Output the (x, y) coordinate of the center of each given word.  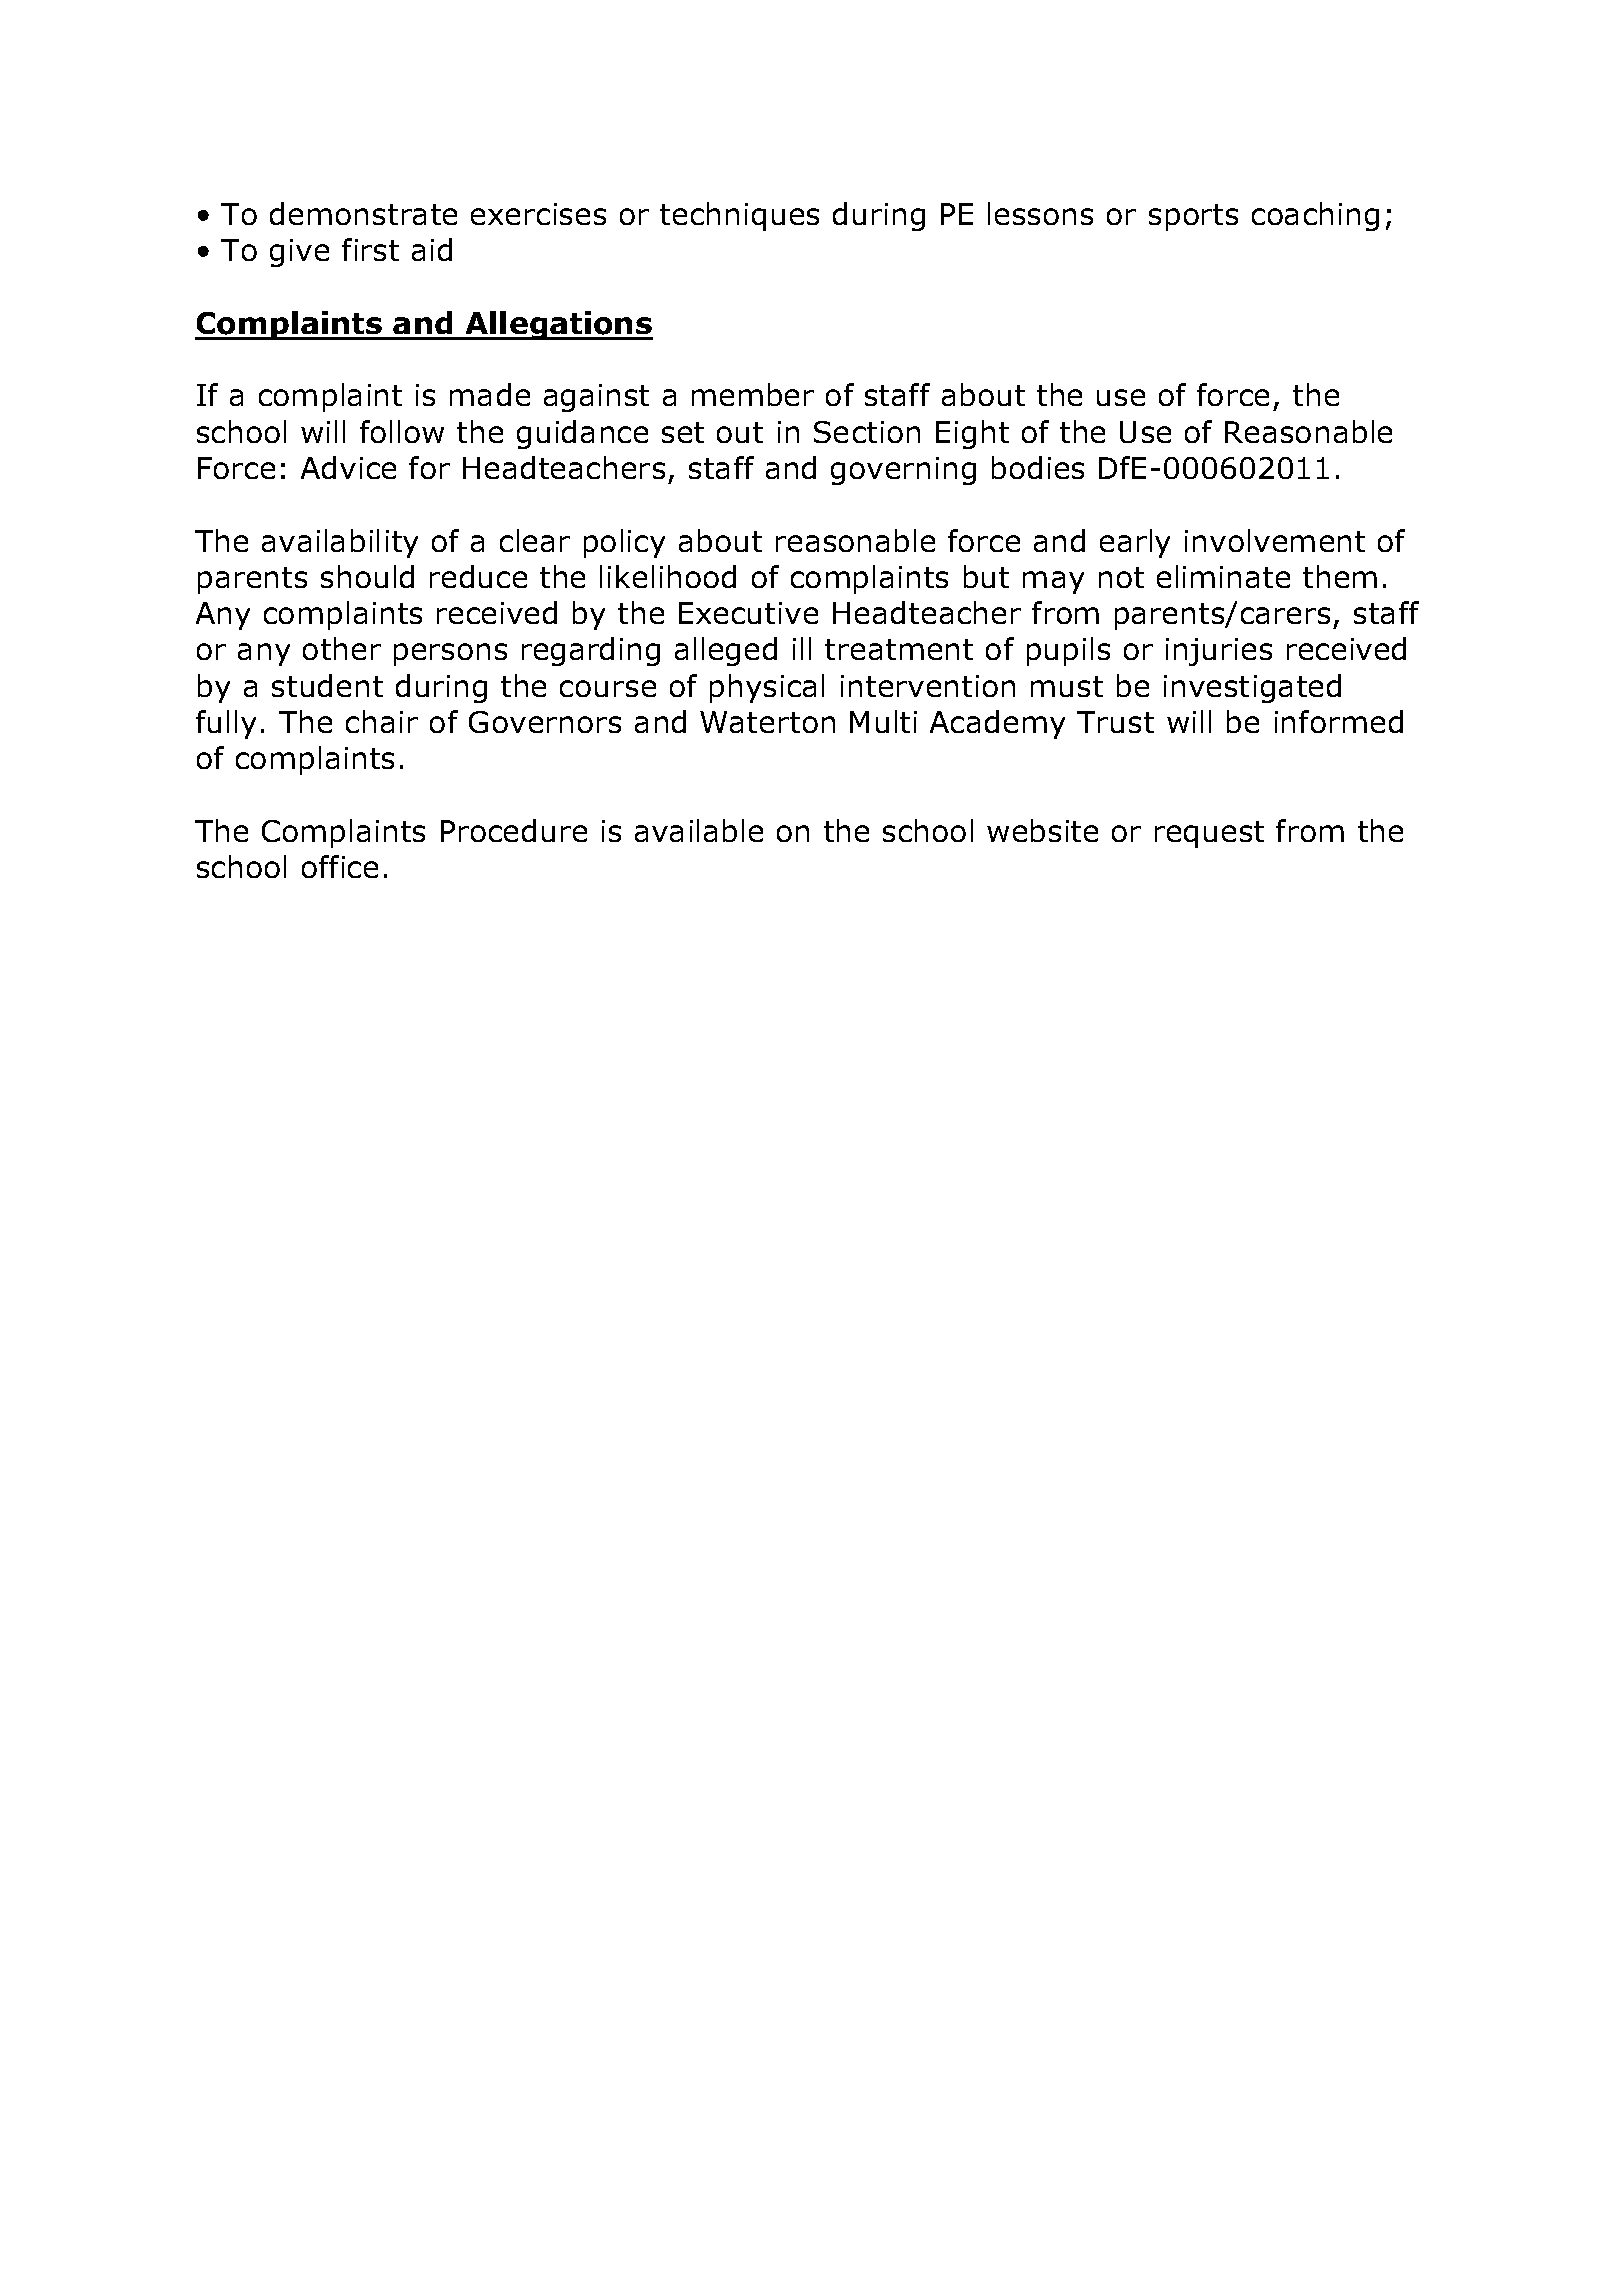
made (490, 394)
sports (1193, 217)
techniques (739, 216)
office (340, 866)
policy (624, 543)
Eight (972, 434)
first (370, 249)
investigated (1252, 688)
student (327, 685)
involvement (1275, 540)
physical (767, 688)
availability (340, 543)
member (753, 394)
